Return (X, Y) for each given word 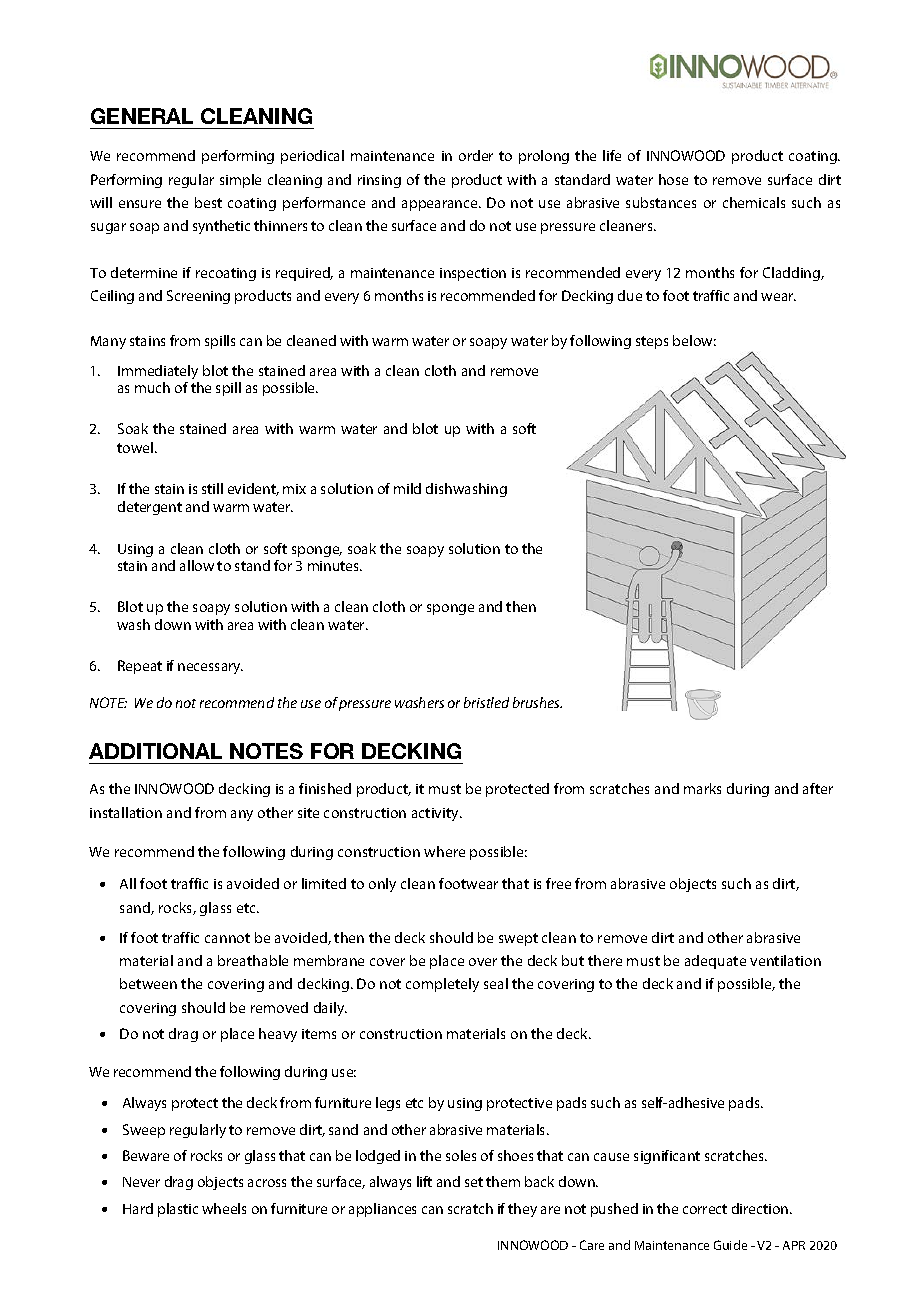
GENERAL (142, 116)
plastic (178, 1210)
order (476, 155)
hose (673, 179)
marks (702, 788)
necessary (210, 668)
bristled (486, 702)
